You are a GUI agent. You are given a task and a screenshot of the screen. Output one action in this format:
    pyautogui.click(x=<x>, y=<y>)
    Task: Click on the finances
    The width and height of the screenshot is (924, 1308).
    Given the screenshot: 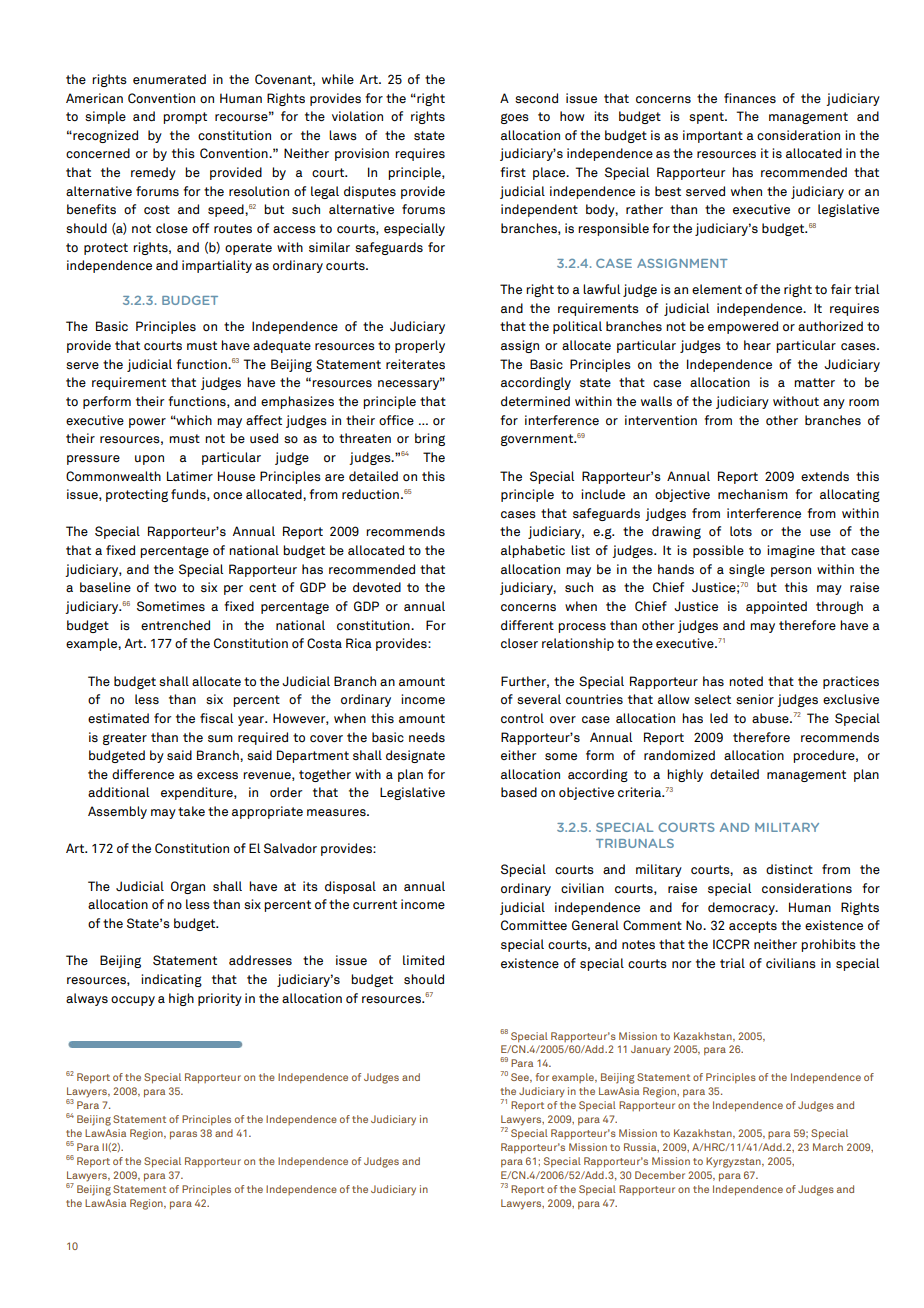 What is the action you would take?
    pyautogui.click(x=750, y=98)
